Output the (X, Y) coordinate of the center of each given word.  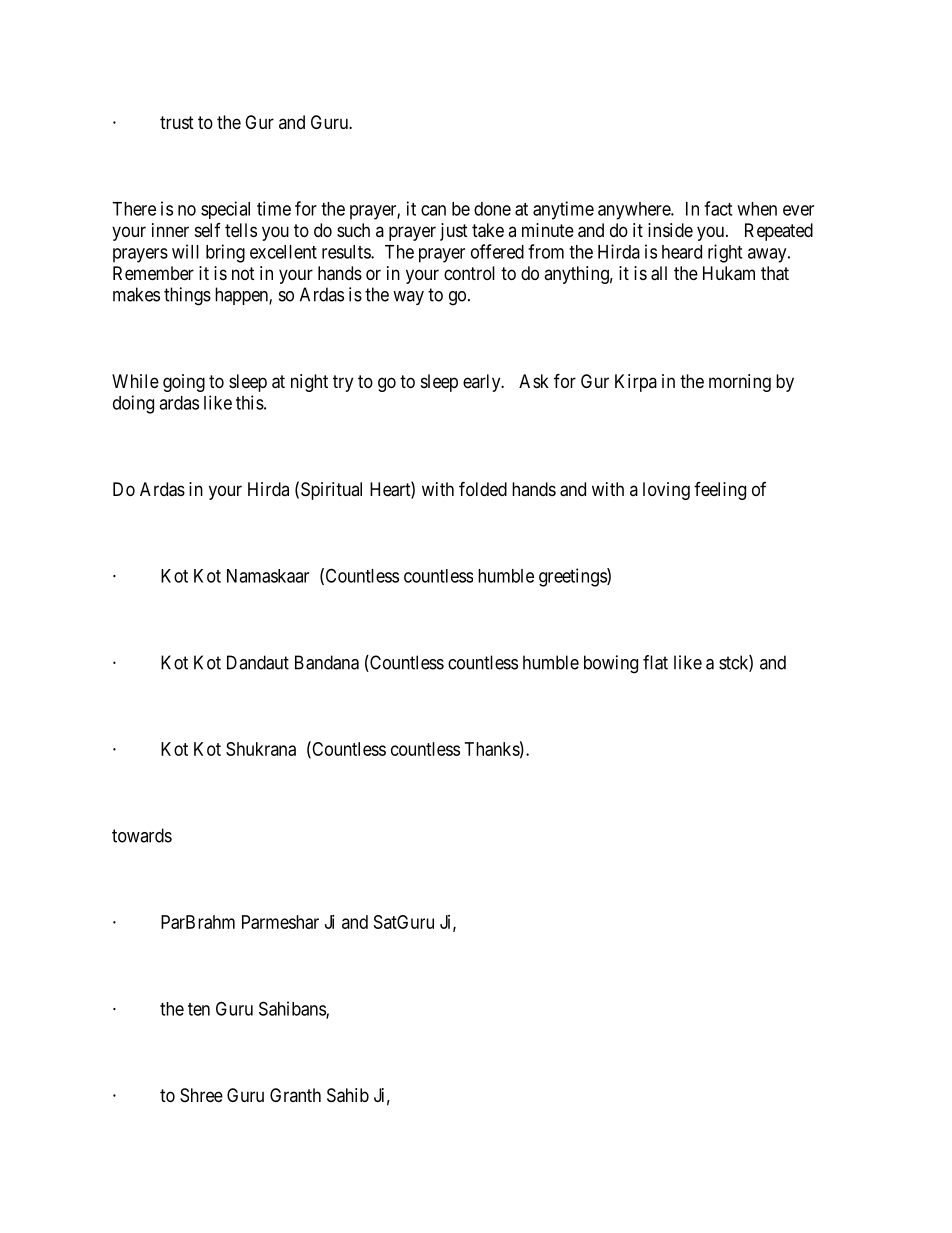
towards (142, 835)
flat (655, 662)
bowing (611, 664)
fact (718, 208)
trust (177, 122)
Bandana (327, 662)
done (492, 209)
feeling (720, 491)
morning (740, 383)
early (483, 383)
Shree (201, 1095)
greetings (573, 577)
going (184, 383)
